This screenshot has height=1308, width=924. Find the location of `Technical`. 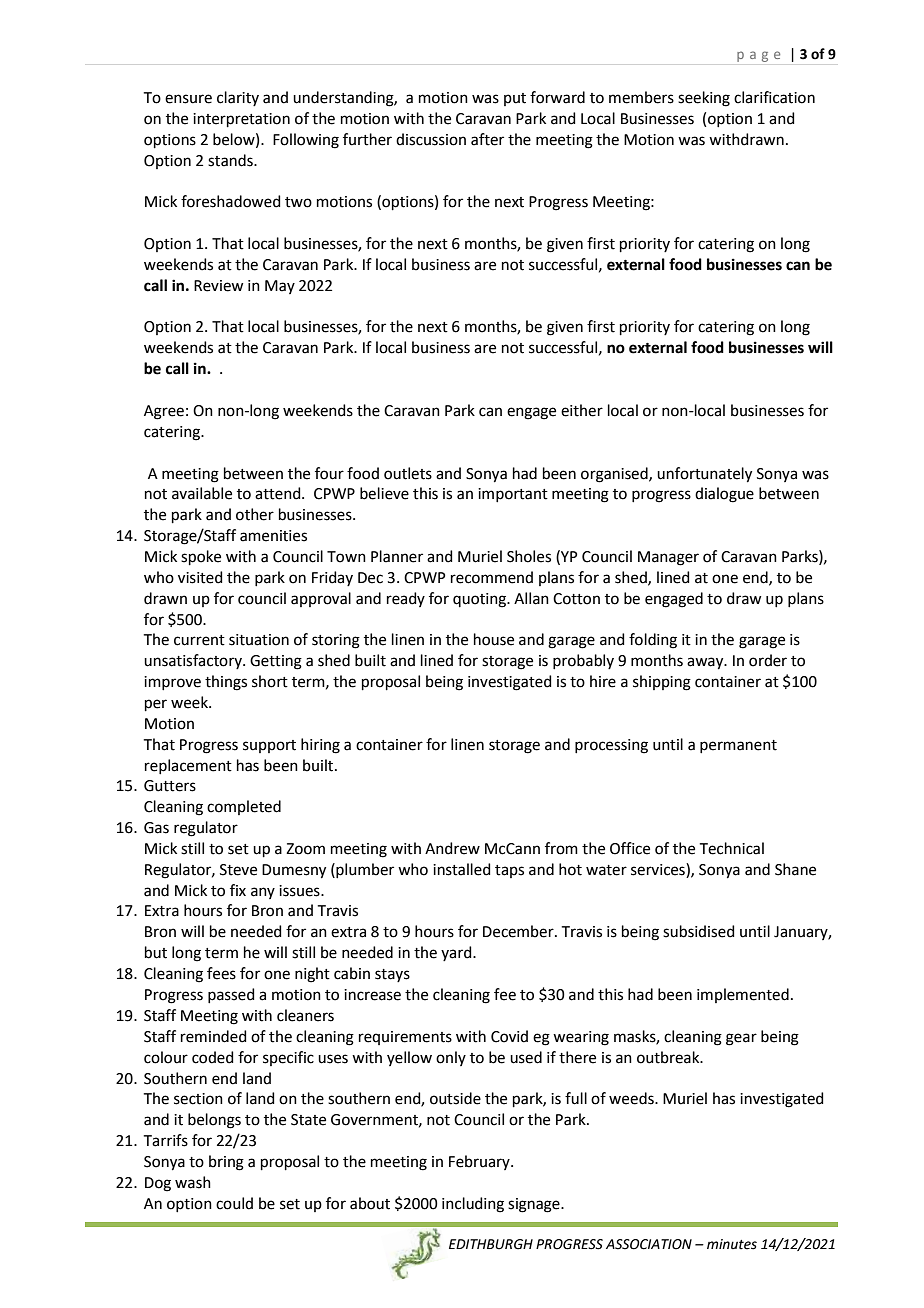

Technical is located at coordinates (732, 848).
